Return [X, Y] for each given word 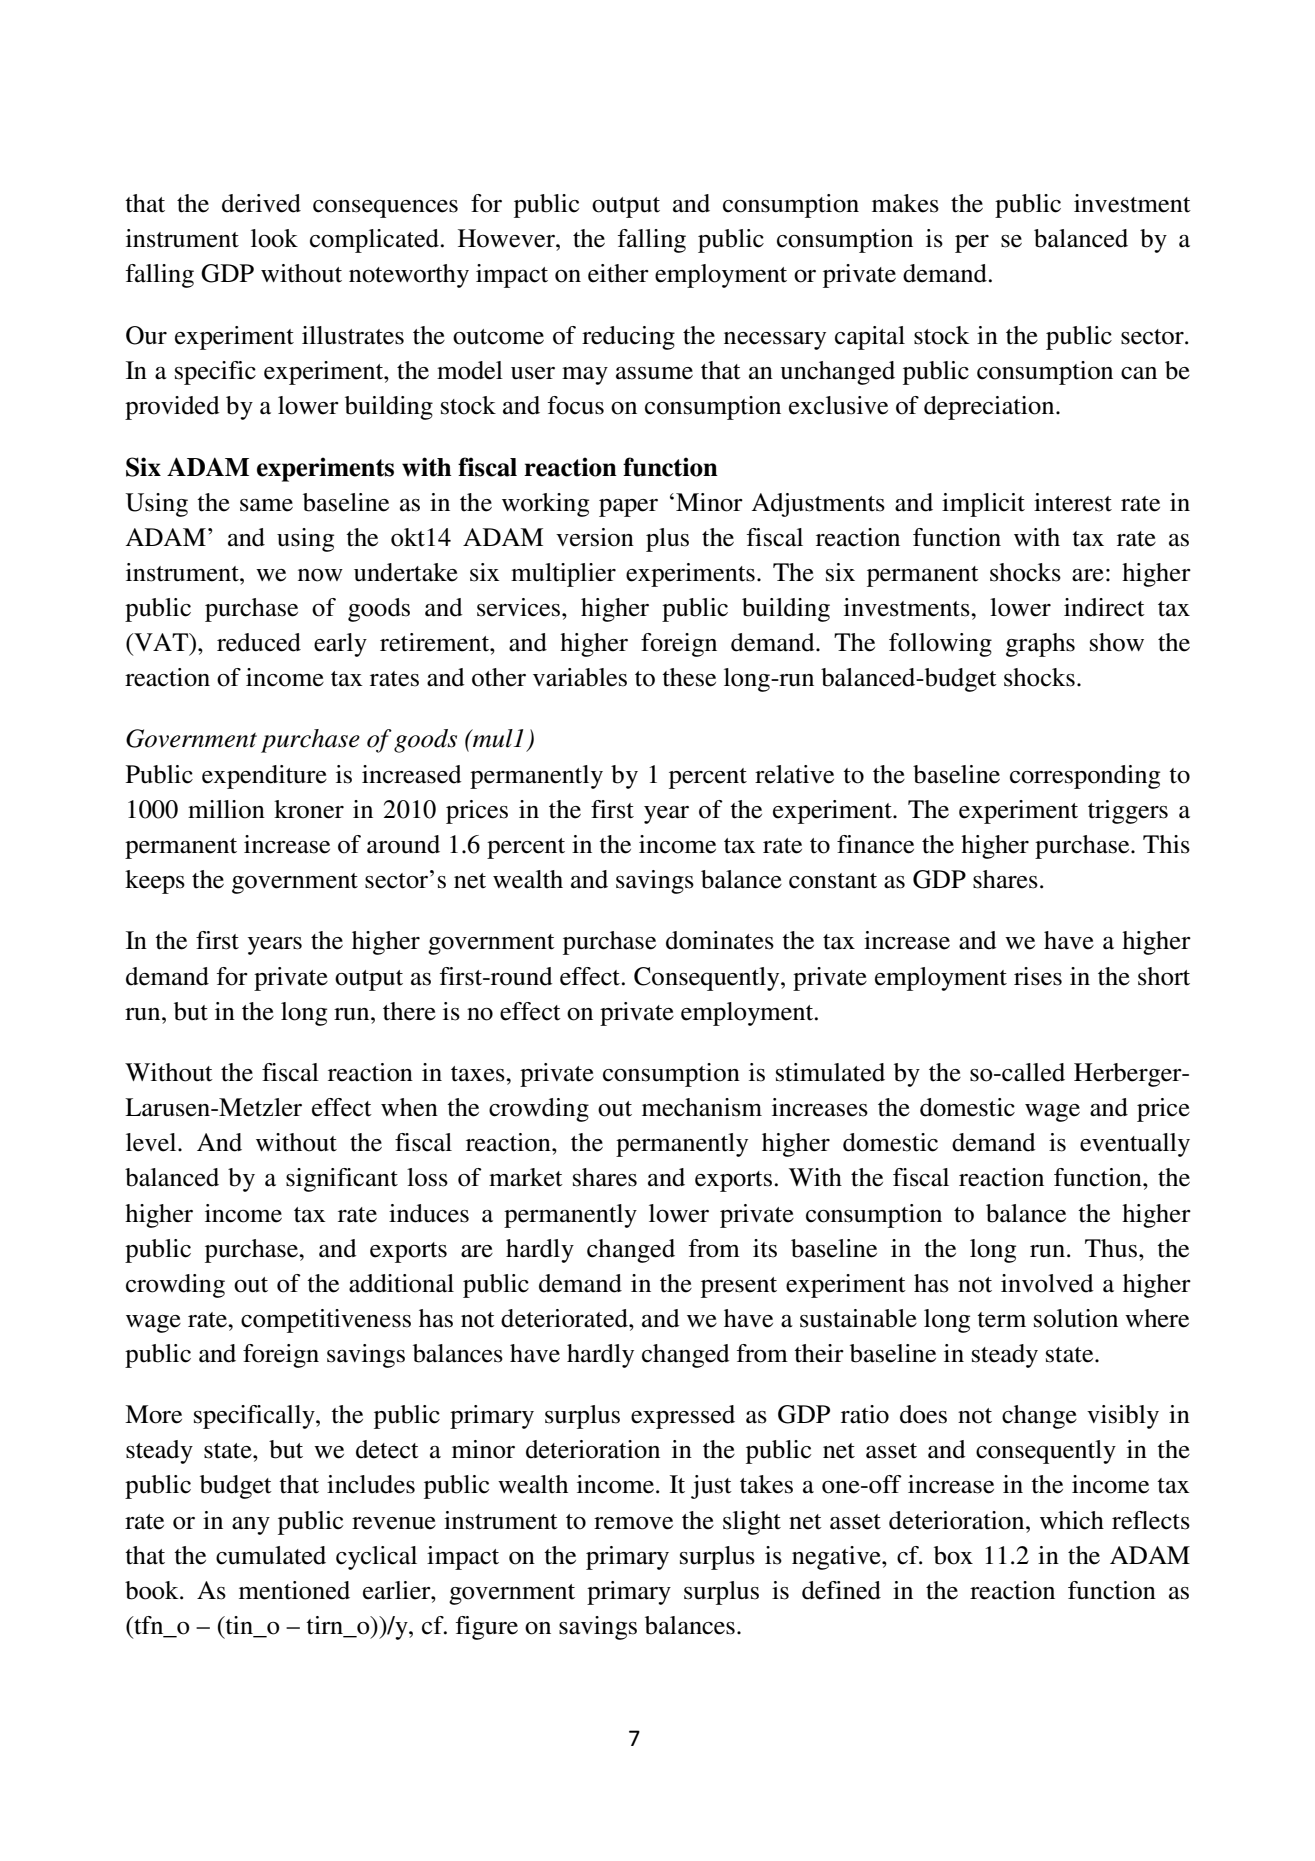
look [274, 238]
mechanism [702, 1107]
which [1072, 1520]
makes [905, 203]
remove [633, 1523]
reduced [259, 642]
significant [342, 1180]
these [689, 677]
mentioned [294, 1590]
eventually [1135, 1145]
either [618, 273]
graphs [1040, 645]
